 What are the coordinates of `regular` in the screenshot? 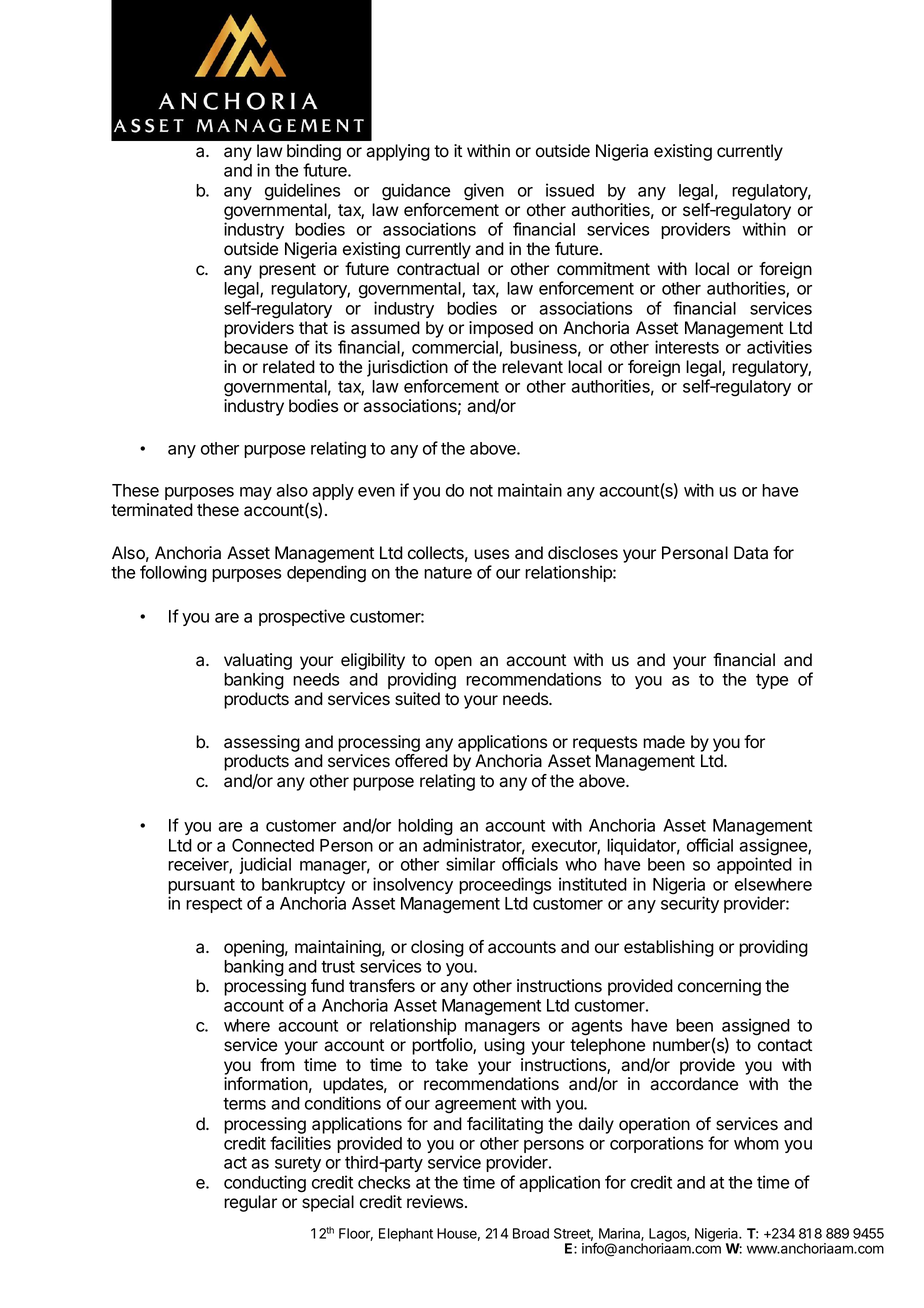 It's located at (250, 1203).
